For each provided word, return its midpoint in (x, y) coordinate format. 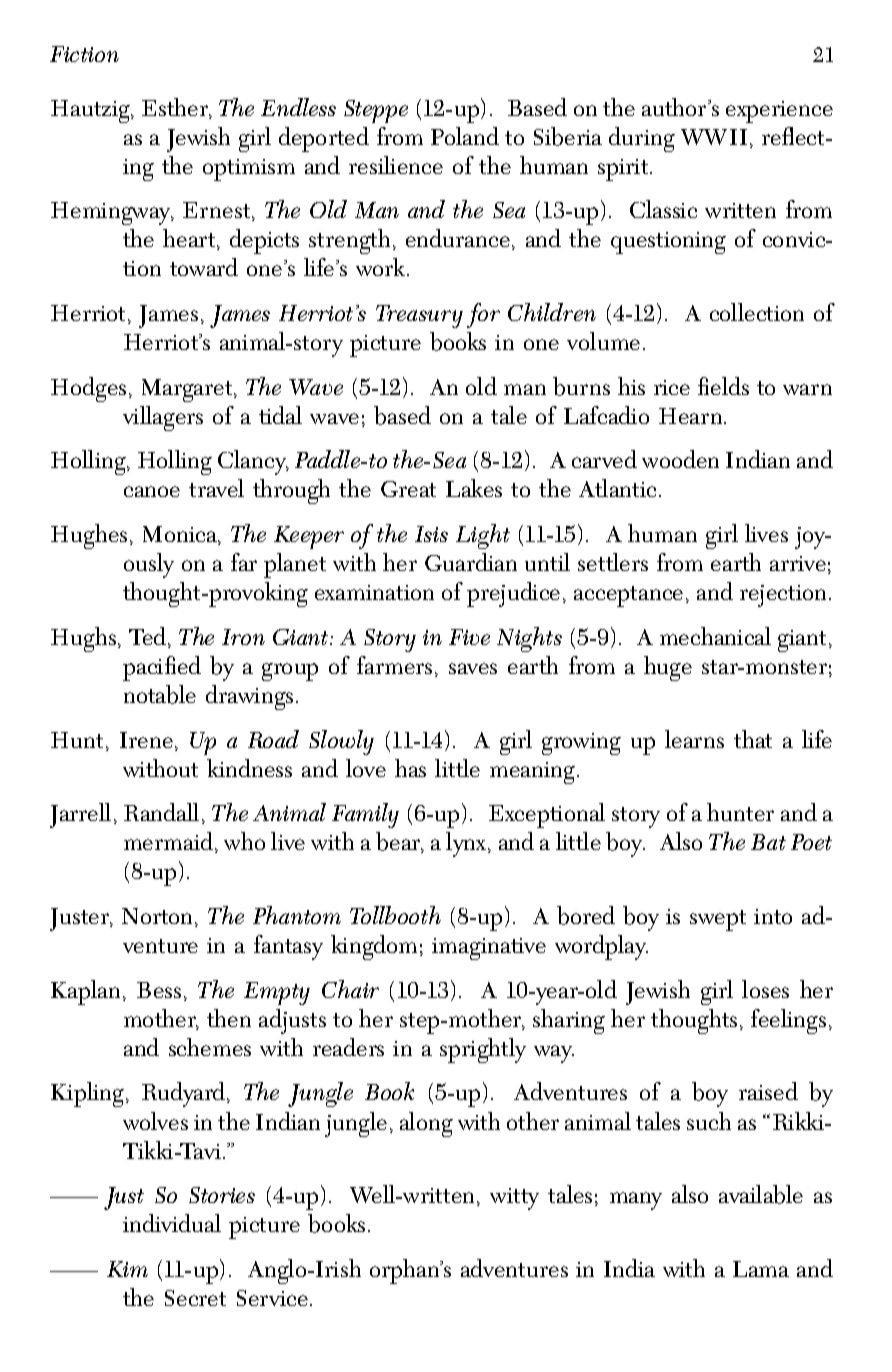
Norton (159, 917)
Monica (181, 535)
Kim (127, 1269)
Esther (176, 108)
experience (779, 112)
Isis (431, 534)
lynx (467, 844)
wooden (680, 459)
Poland (465, 136)
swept (718, 920)
